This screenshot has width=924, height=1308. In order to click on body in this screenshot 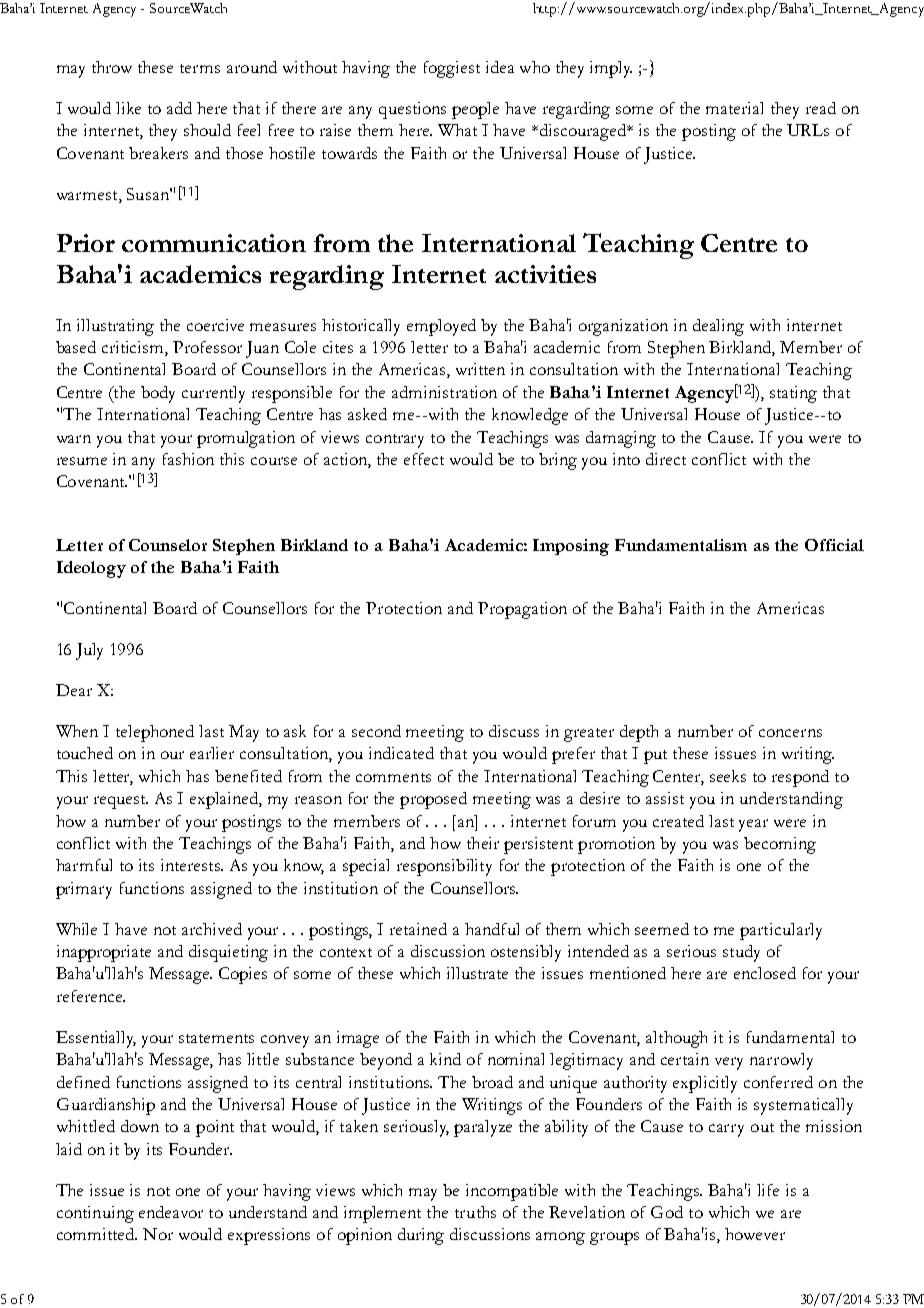, I will do `click(158, 394)`.
